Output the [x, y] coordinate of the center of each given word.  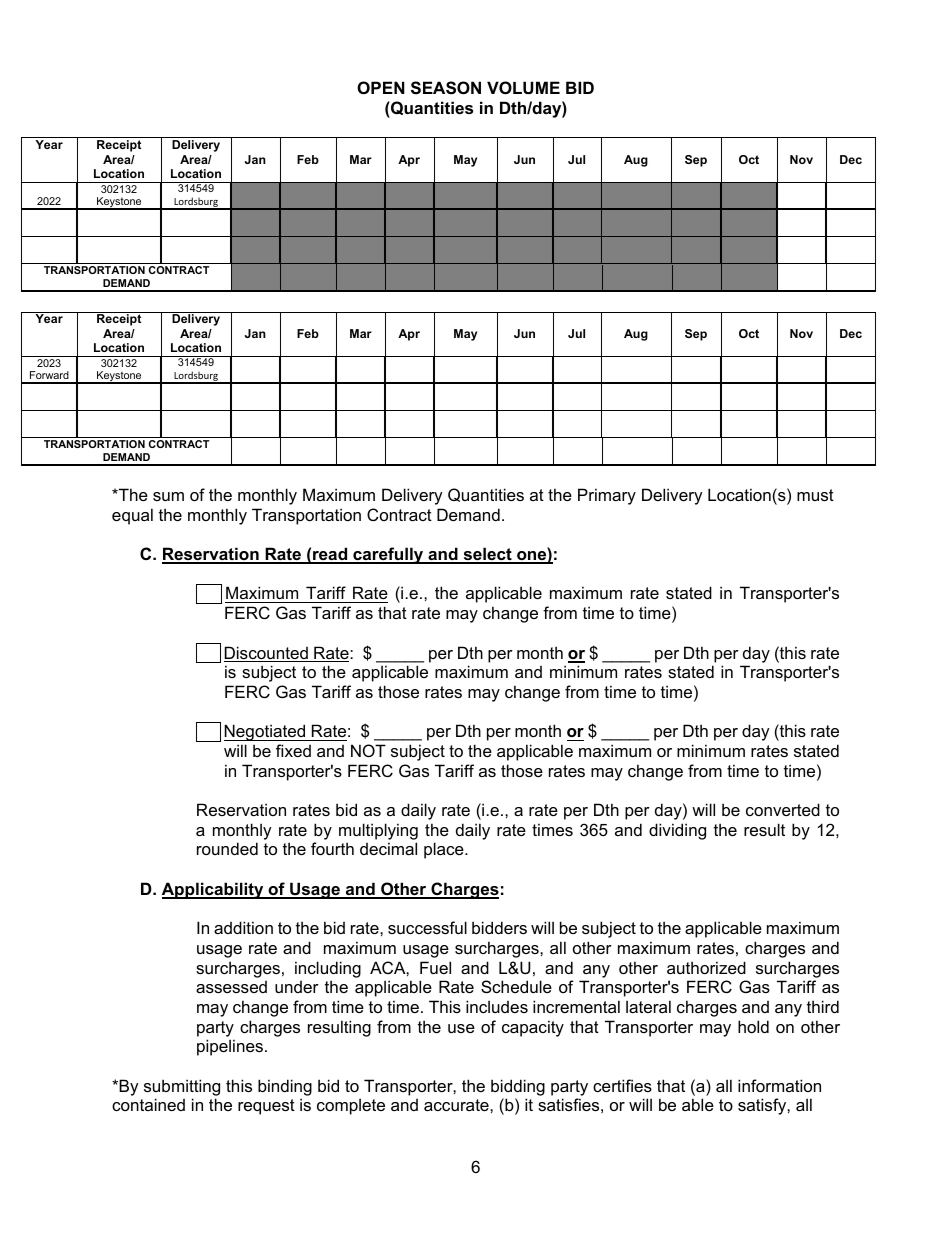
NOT [368, 750]
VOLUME [523, 87]
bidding [518, 1087]
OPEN [381, 87]
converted [783, 809]
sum [168, 496]
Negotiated [266, 732]
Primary [607, 496]
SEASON [446, 88]
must [815, 495]
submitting [182, 1087]
